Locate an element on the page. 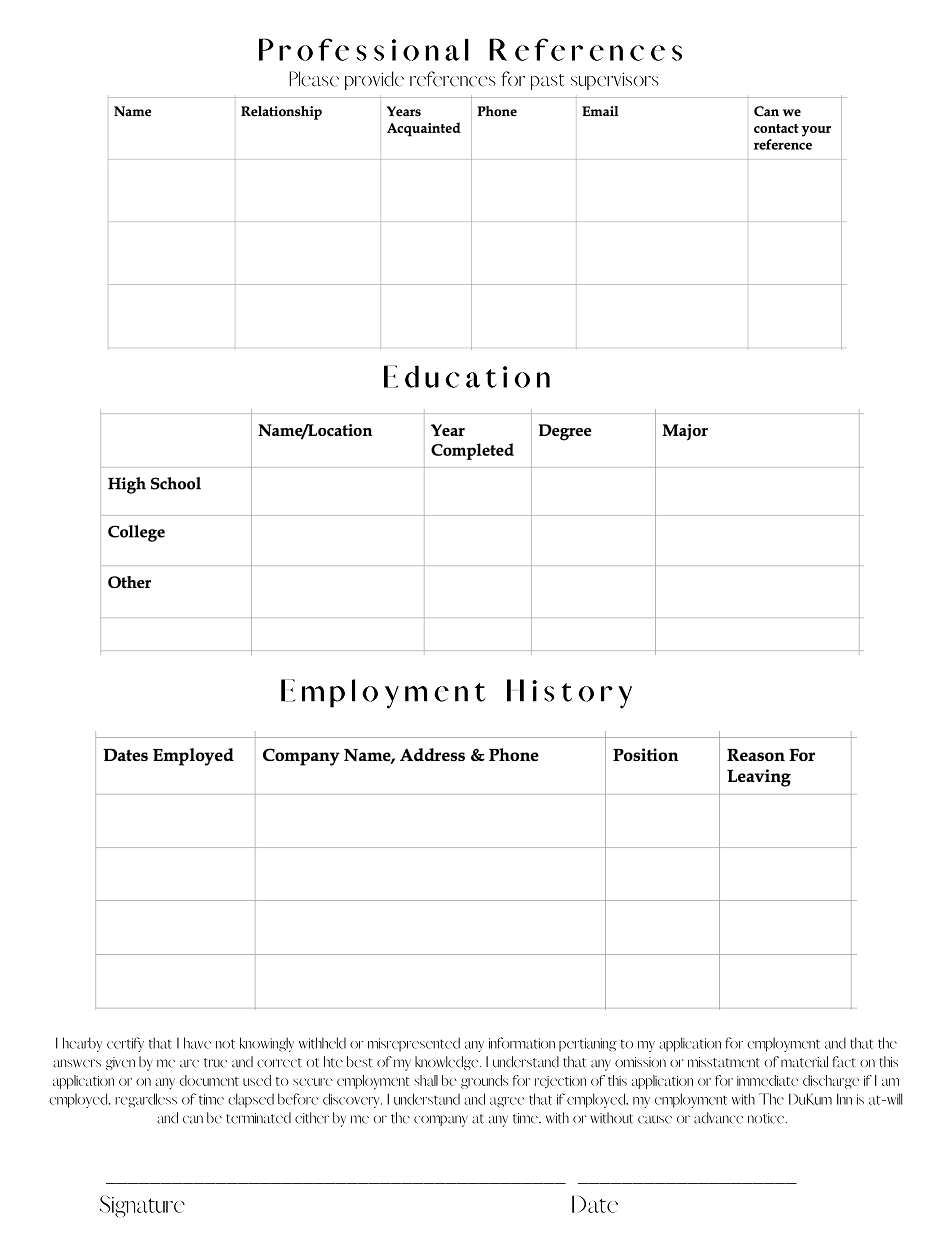 The image size is (952, 1233). Signature is located at coordinates (142, 1206).
